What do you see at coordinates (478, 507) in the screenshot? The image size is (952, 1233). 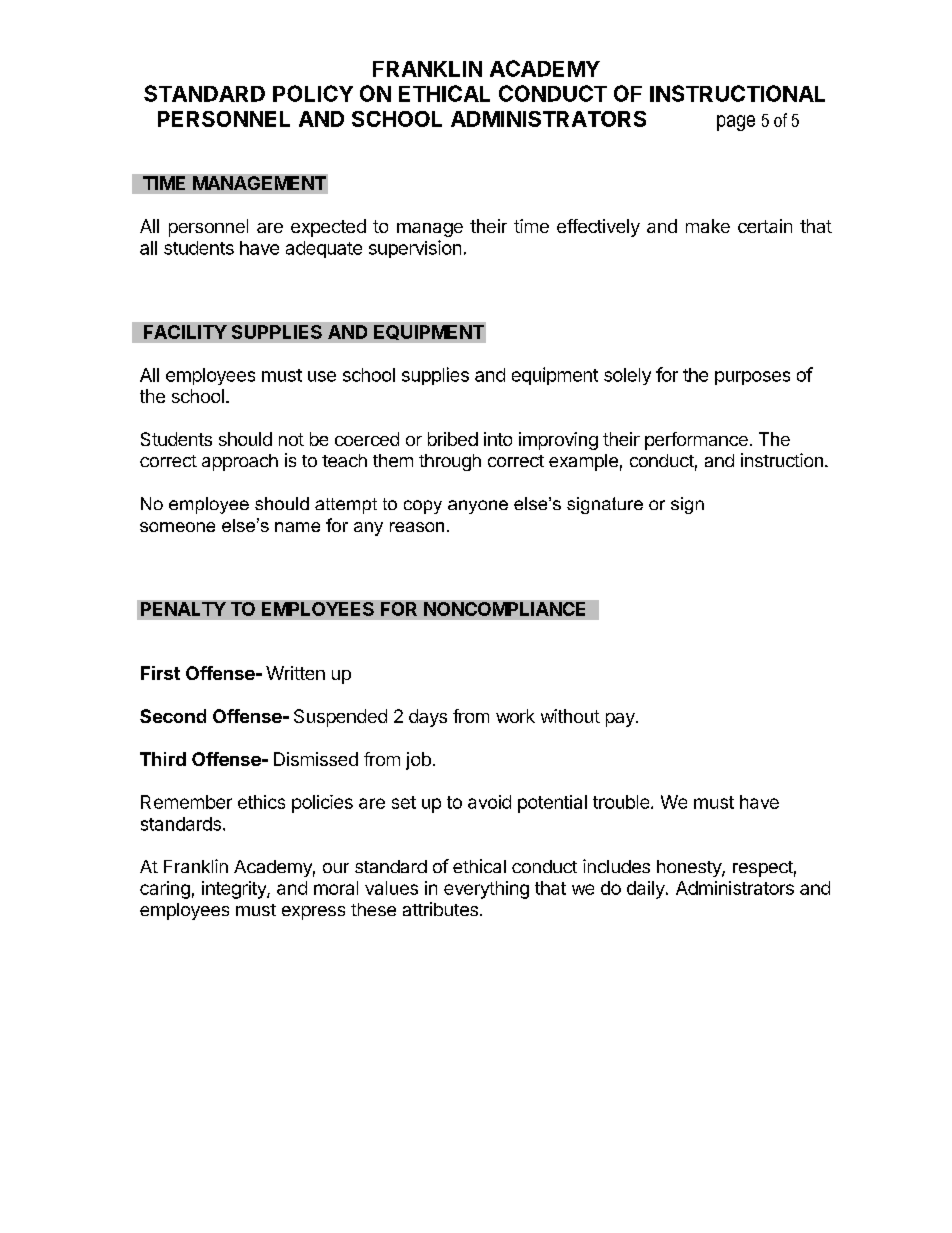 I see `anyone` at bounding box center [478, 507].
